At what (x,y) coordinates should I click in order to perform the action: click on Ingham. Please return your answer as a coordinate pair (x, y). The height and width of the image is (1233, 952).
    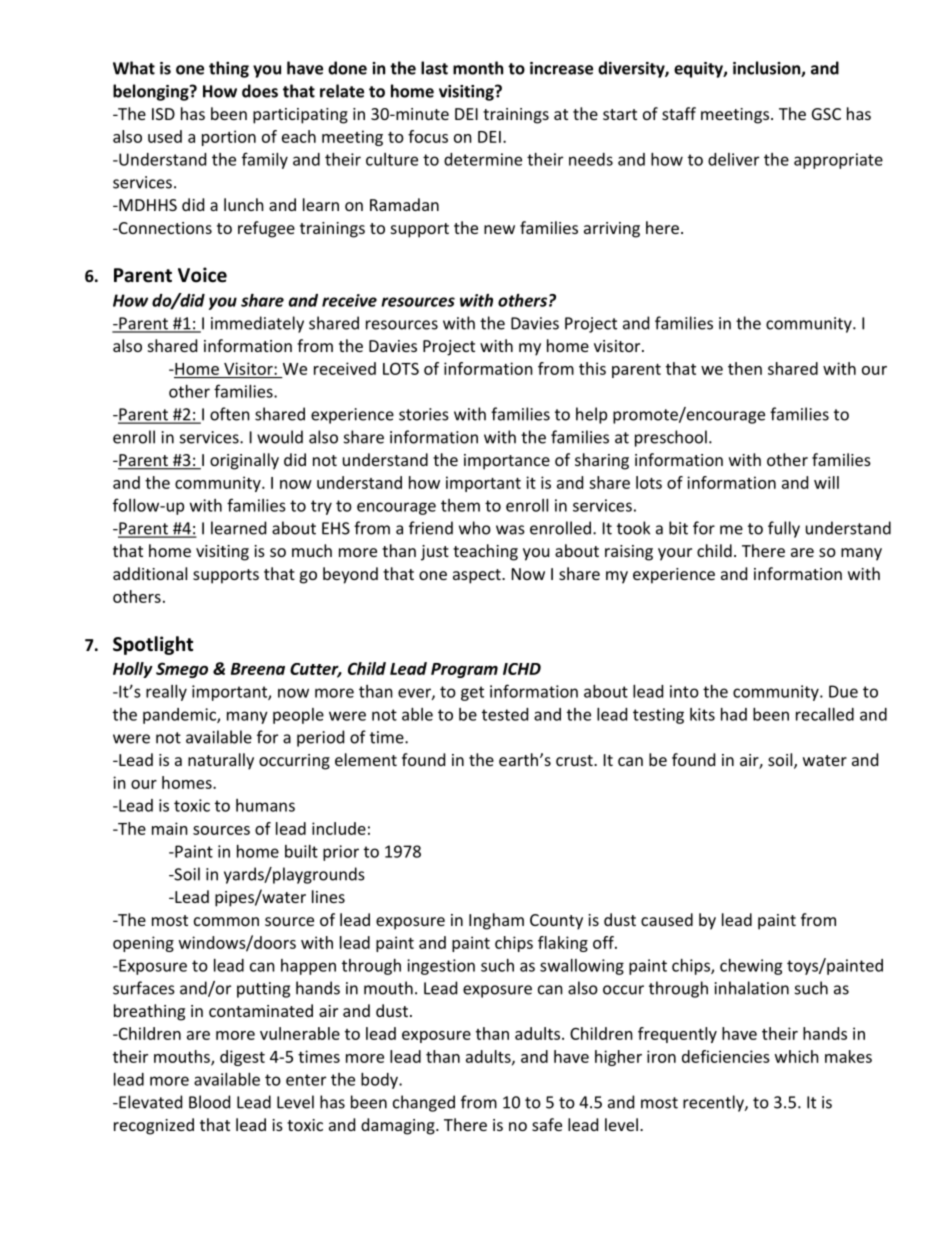
    Looking at the image, I should click on (496, 921).
